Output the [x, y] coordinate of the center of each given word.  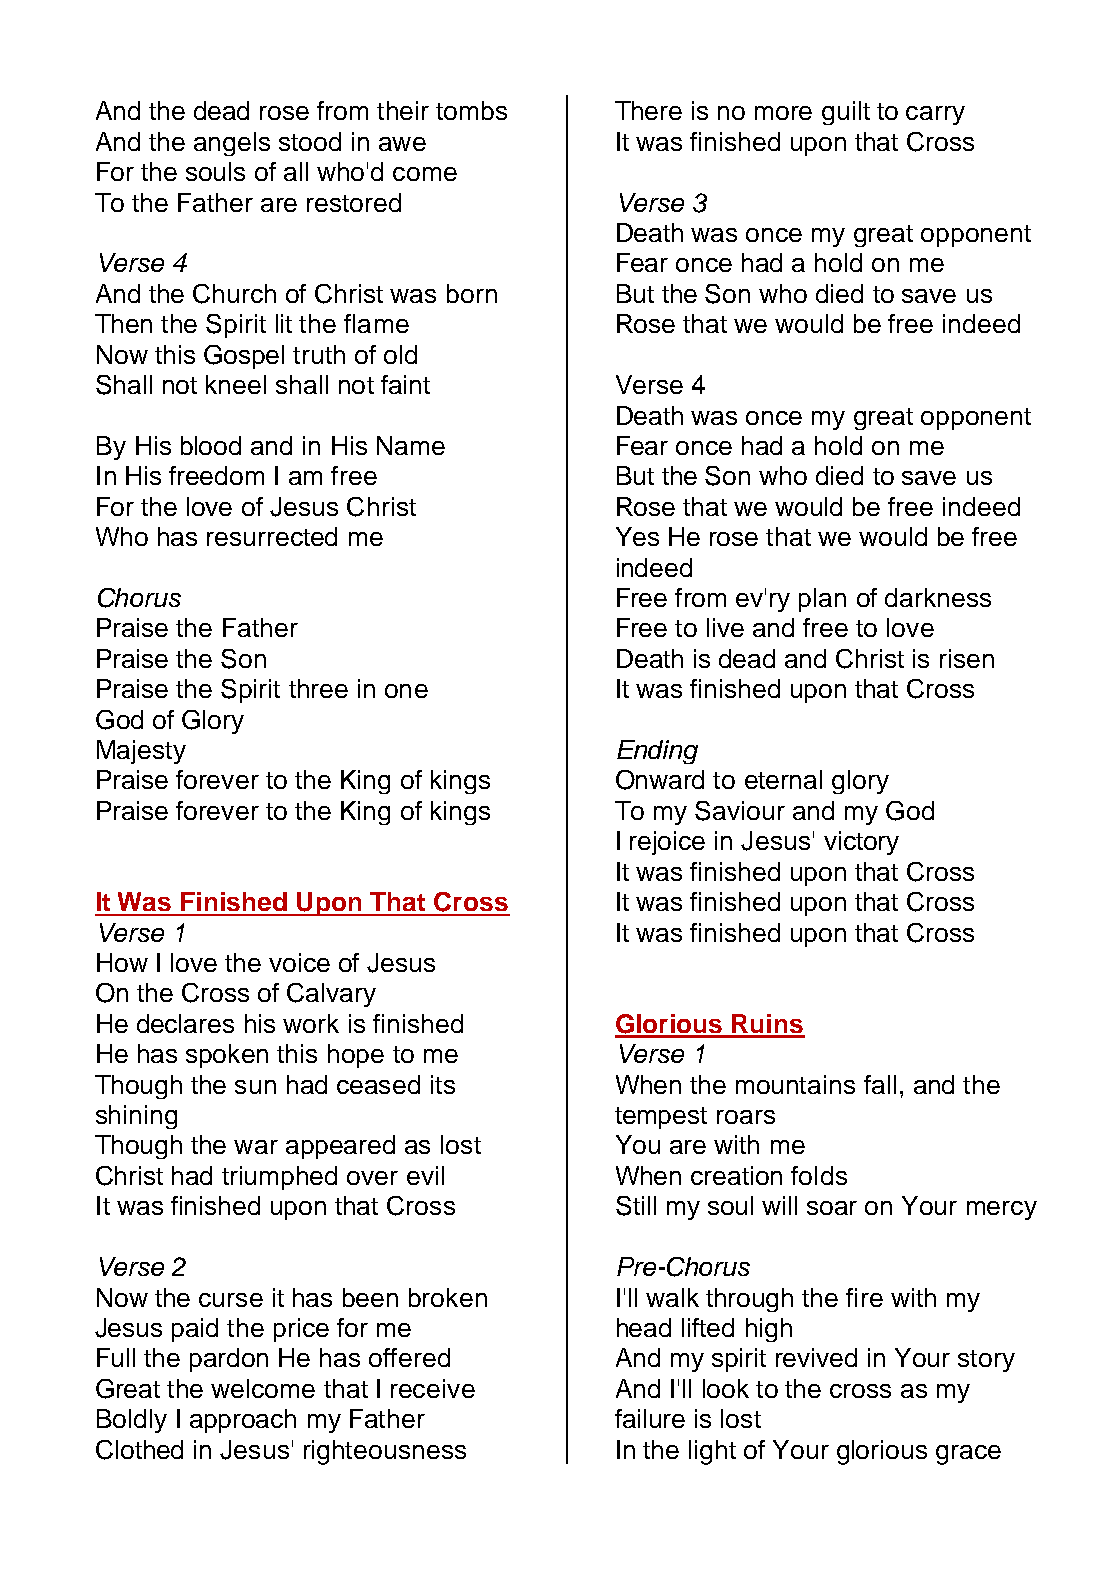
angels [232, 144]
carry [935, 115]
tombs [471, 110]
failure [650, 1418]
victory [861, 843]
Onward [660, 780]
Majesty [141, 752]
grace [968, 1455]
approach [243, 1421]
